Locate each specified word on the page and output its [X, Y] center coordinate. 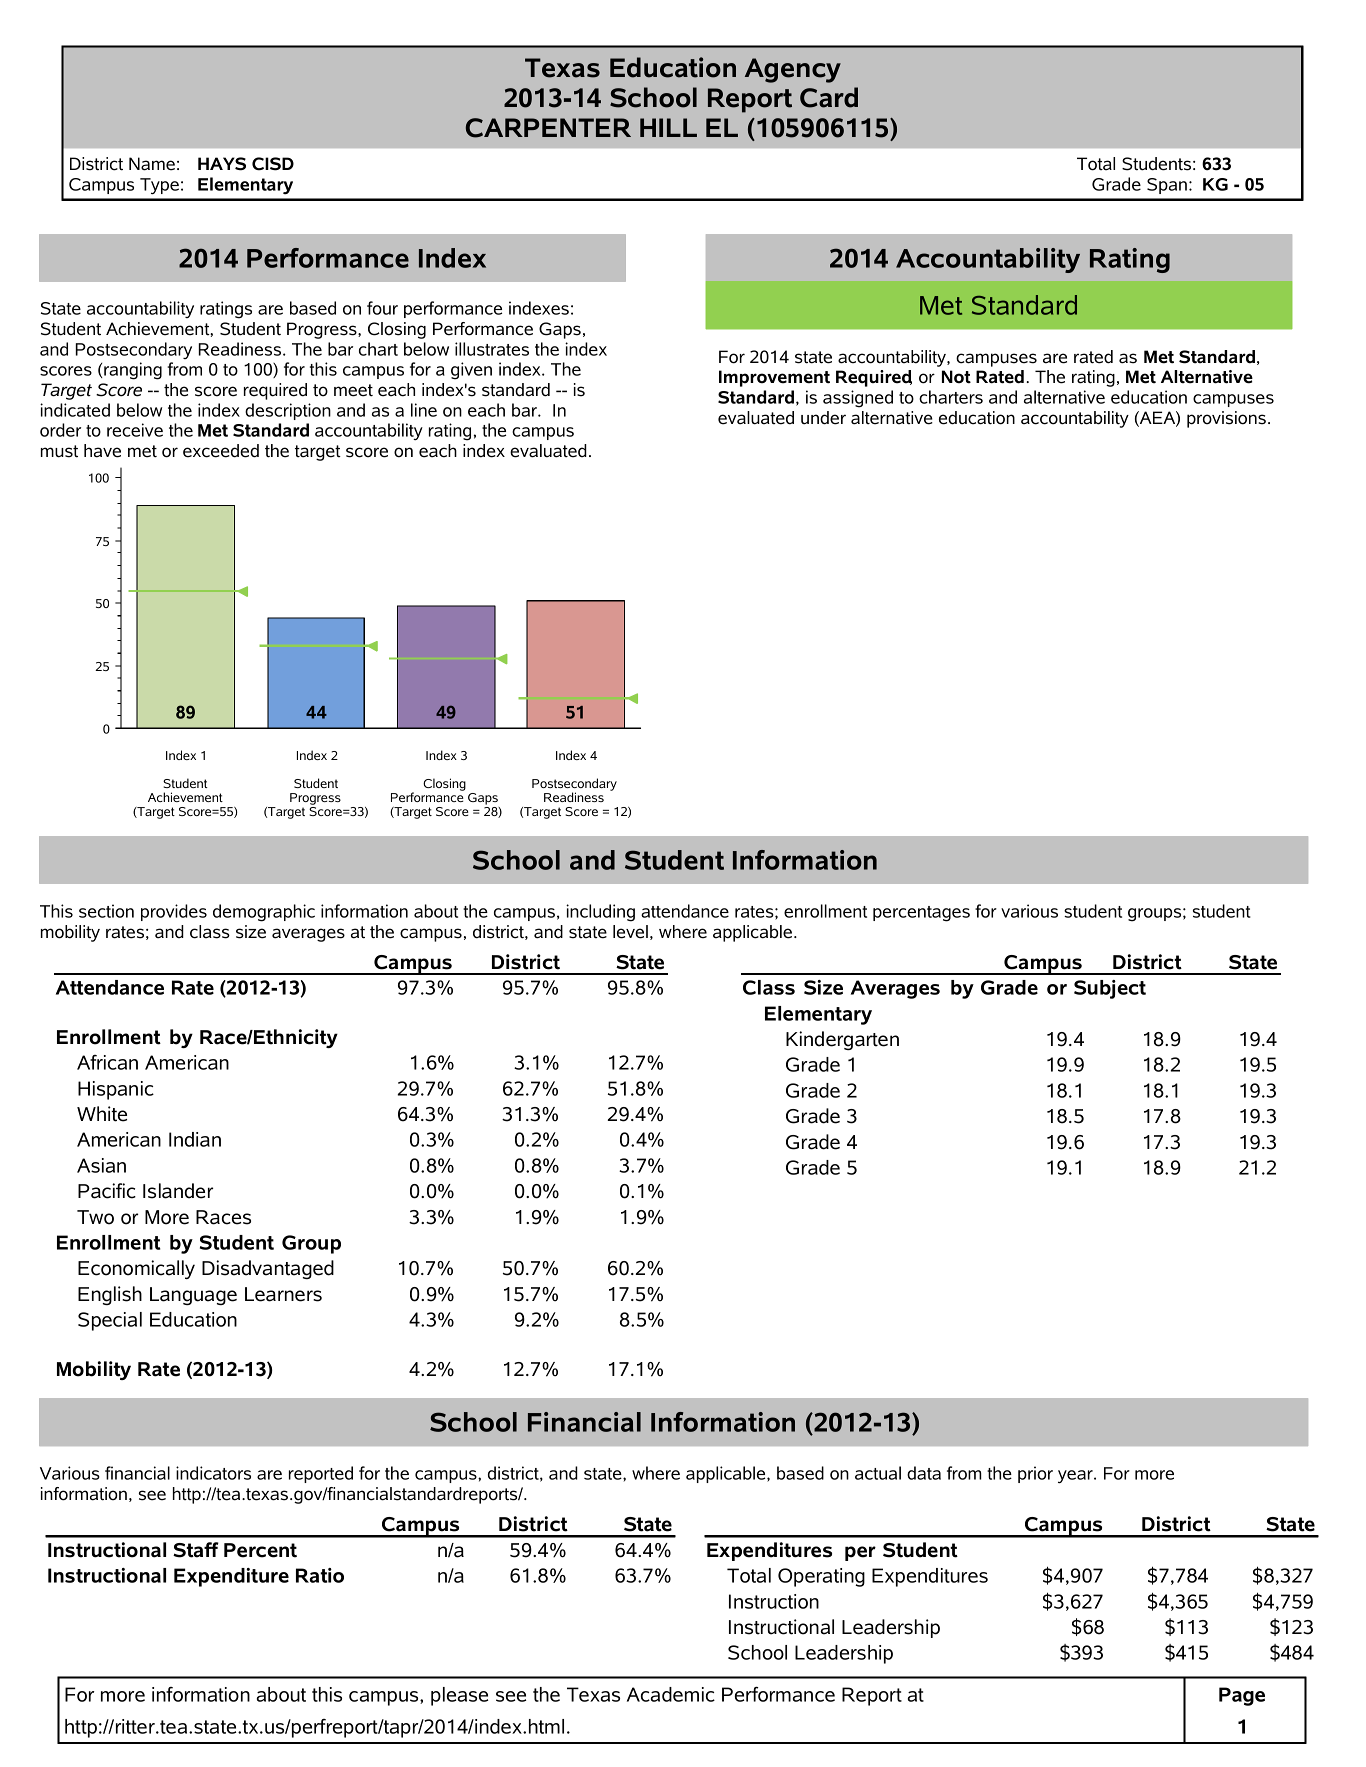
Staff [196, 1550]
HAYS [222, 164]
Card [829, 97]
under [823, 418]
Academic [671, 1694]
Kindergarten [842, 1040]
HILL [668, 127]
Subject [1110, 989]
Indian [195, 1139]
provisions [1226, 419]
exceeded [221, 451]
